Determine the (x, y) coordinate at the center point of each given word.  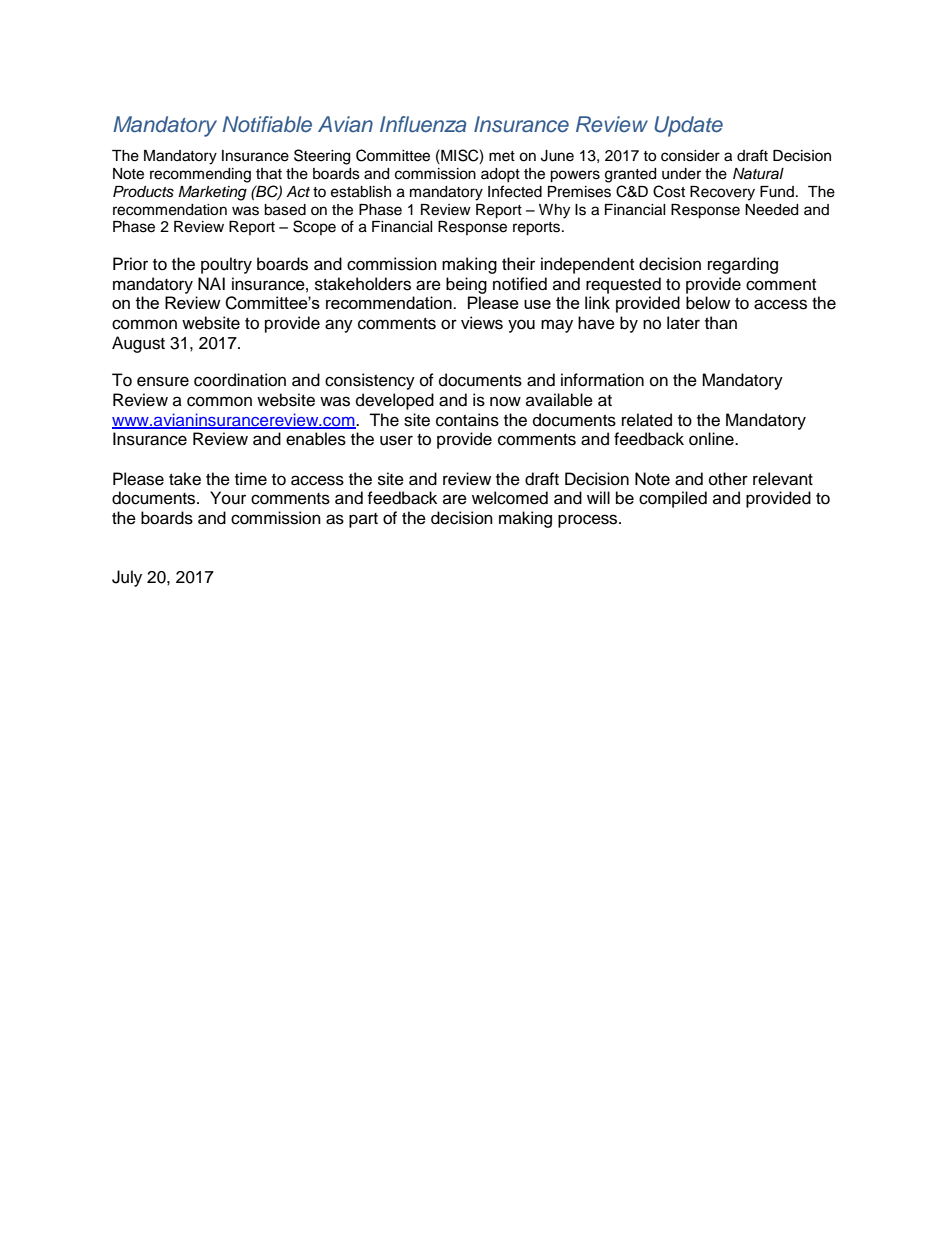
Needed (771, 210)
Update (688, 126)
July (127, 578)
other (728, 479)
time (251, 479)
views (482, 323)
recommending (200, 175)
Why (554, 211)
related (647, 420)
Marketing (212, 193)
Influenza (423, 124)
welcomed (510, 498)
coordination (240, 380)
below (708, 303)
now (505, 401)
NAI (211, 283)
